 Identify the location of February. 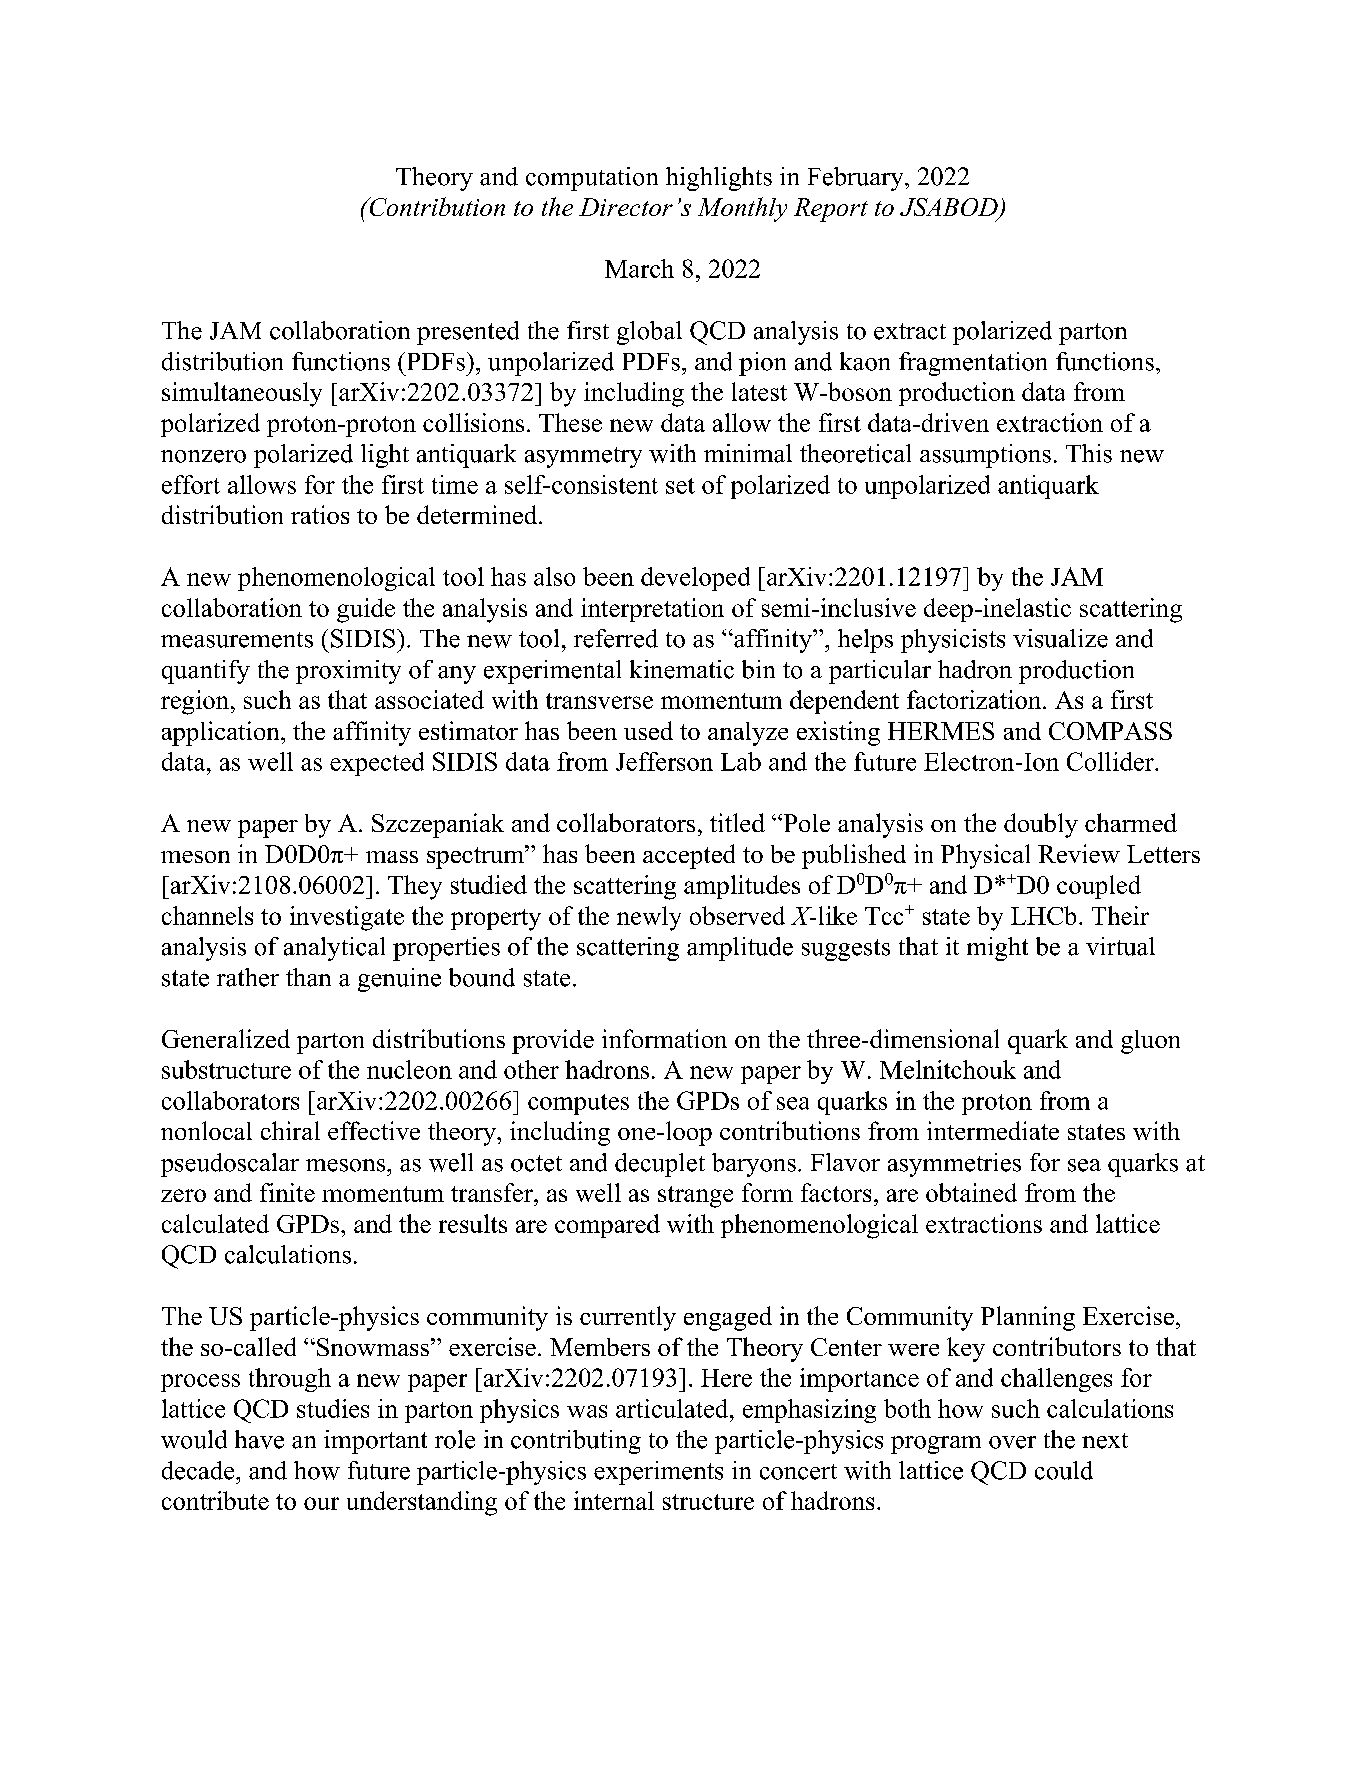
(857, 179).
